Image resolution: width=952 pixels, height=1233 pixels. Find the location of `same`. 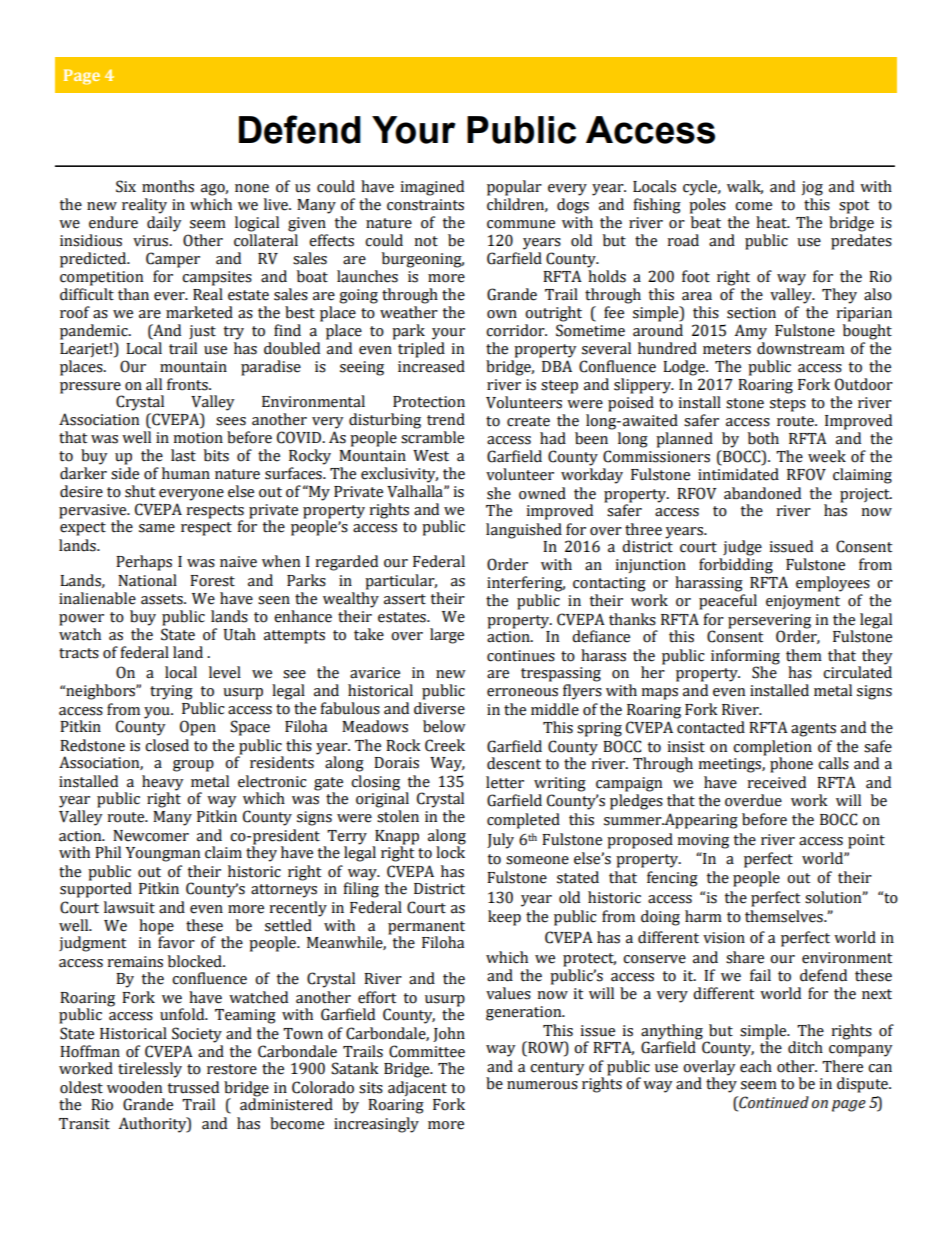

same is located at coordinates (157, 528).
